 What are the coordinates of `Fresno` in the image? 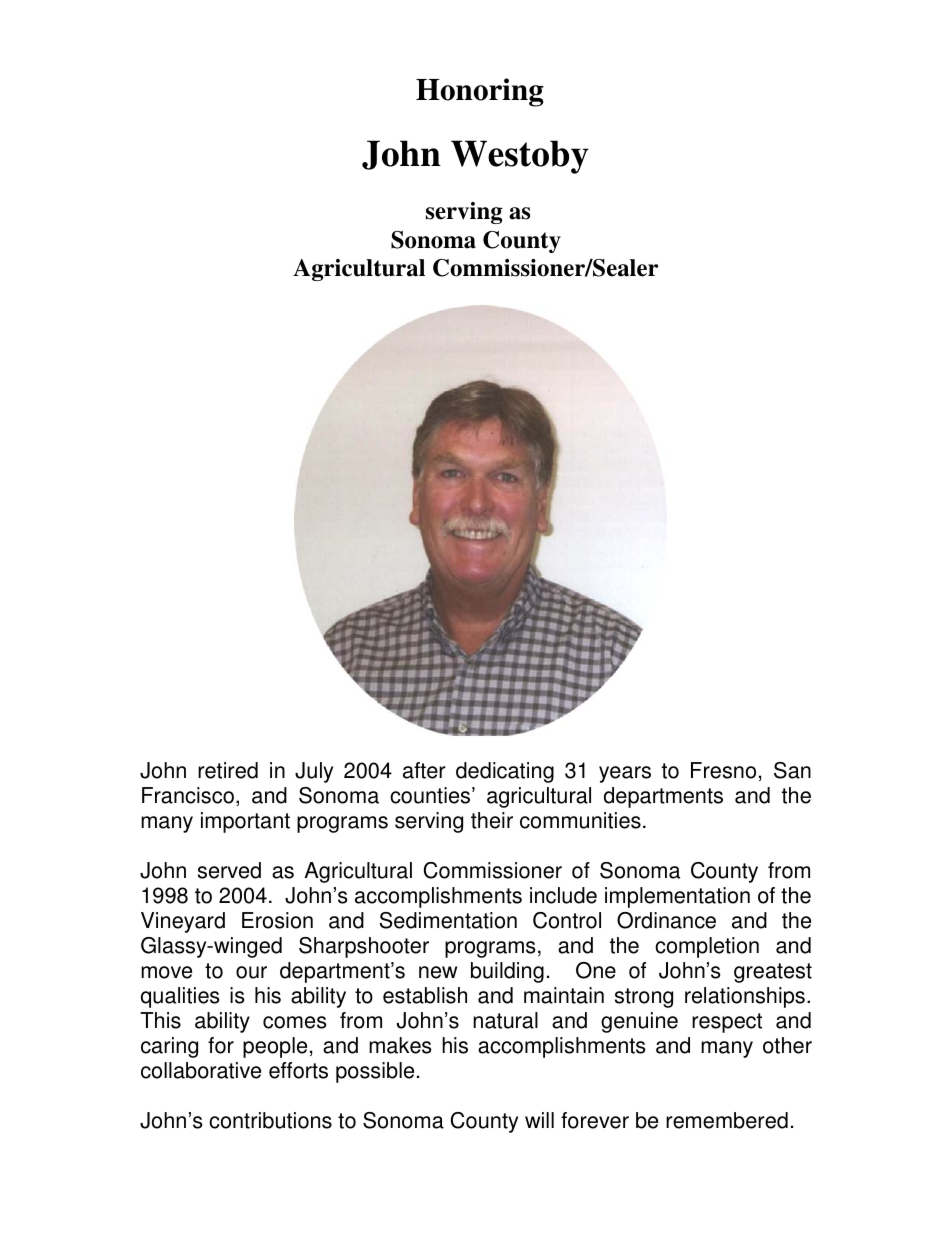 It's located at (723, 770).
